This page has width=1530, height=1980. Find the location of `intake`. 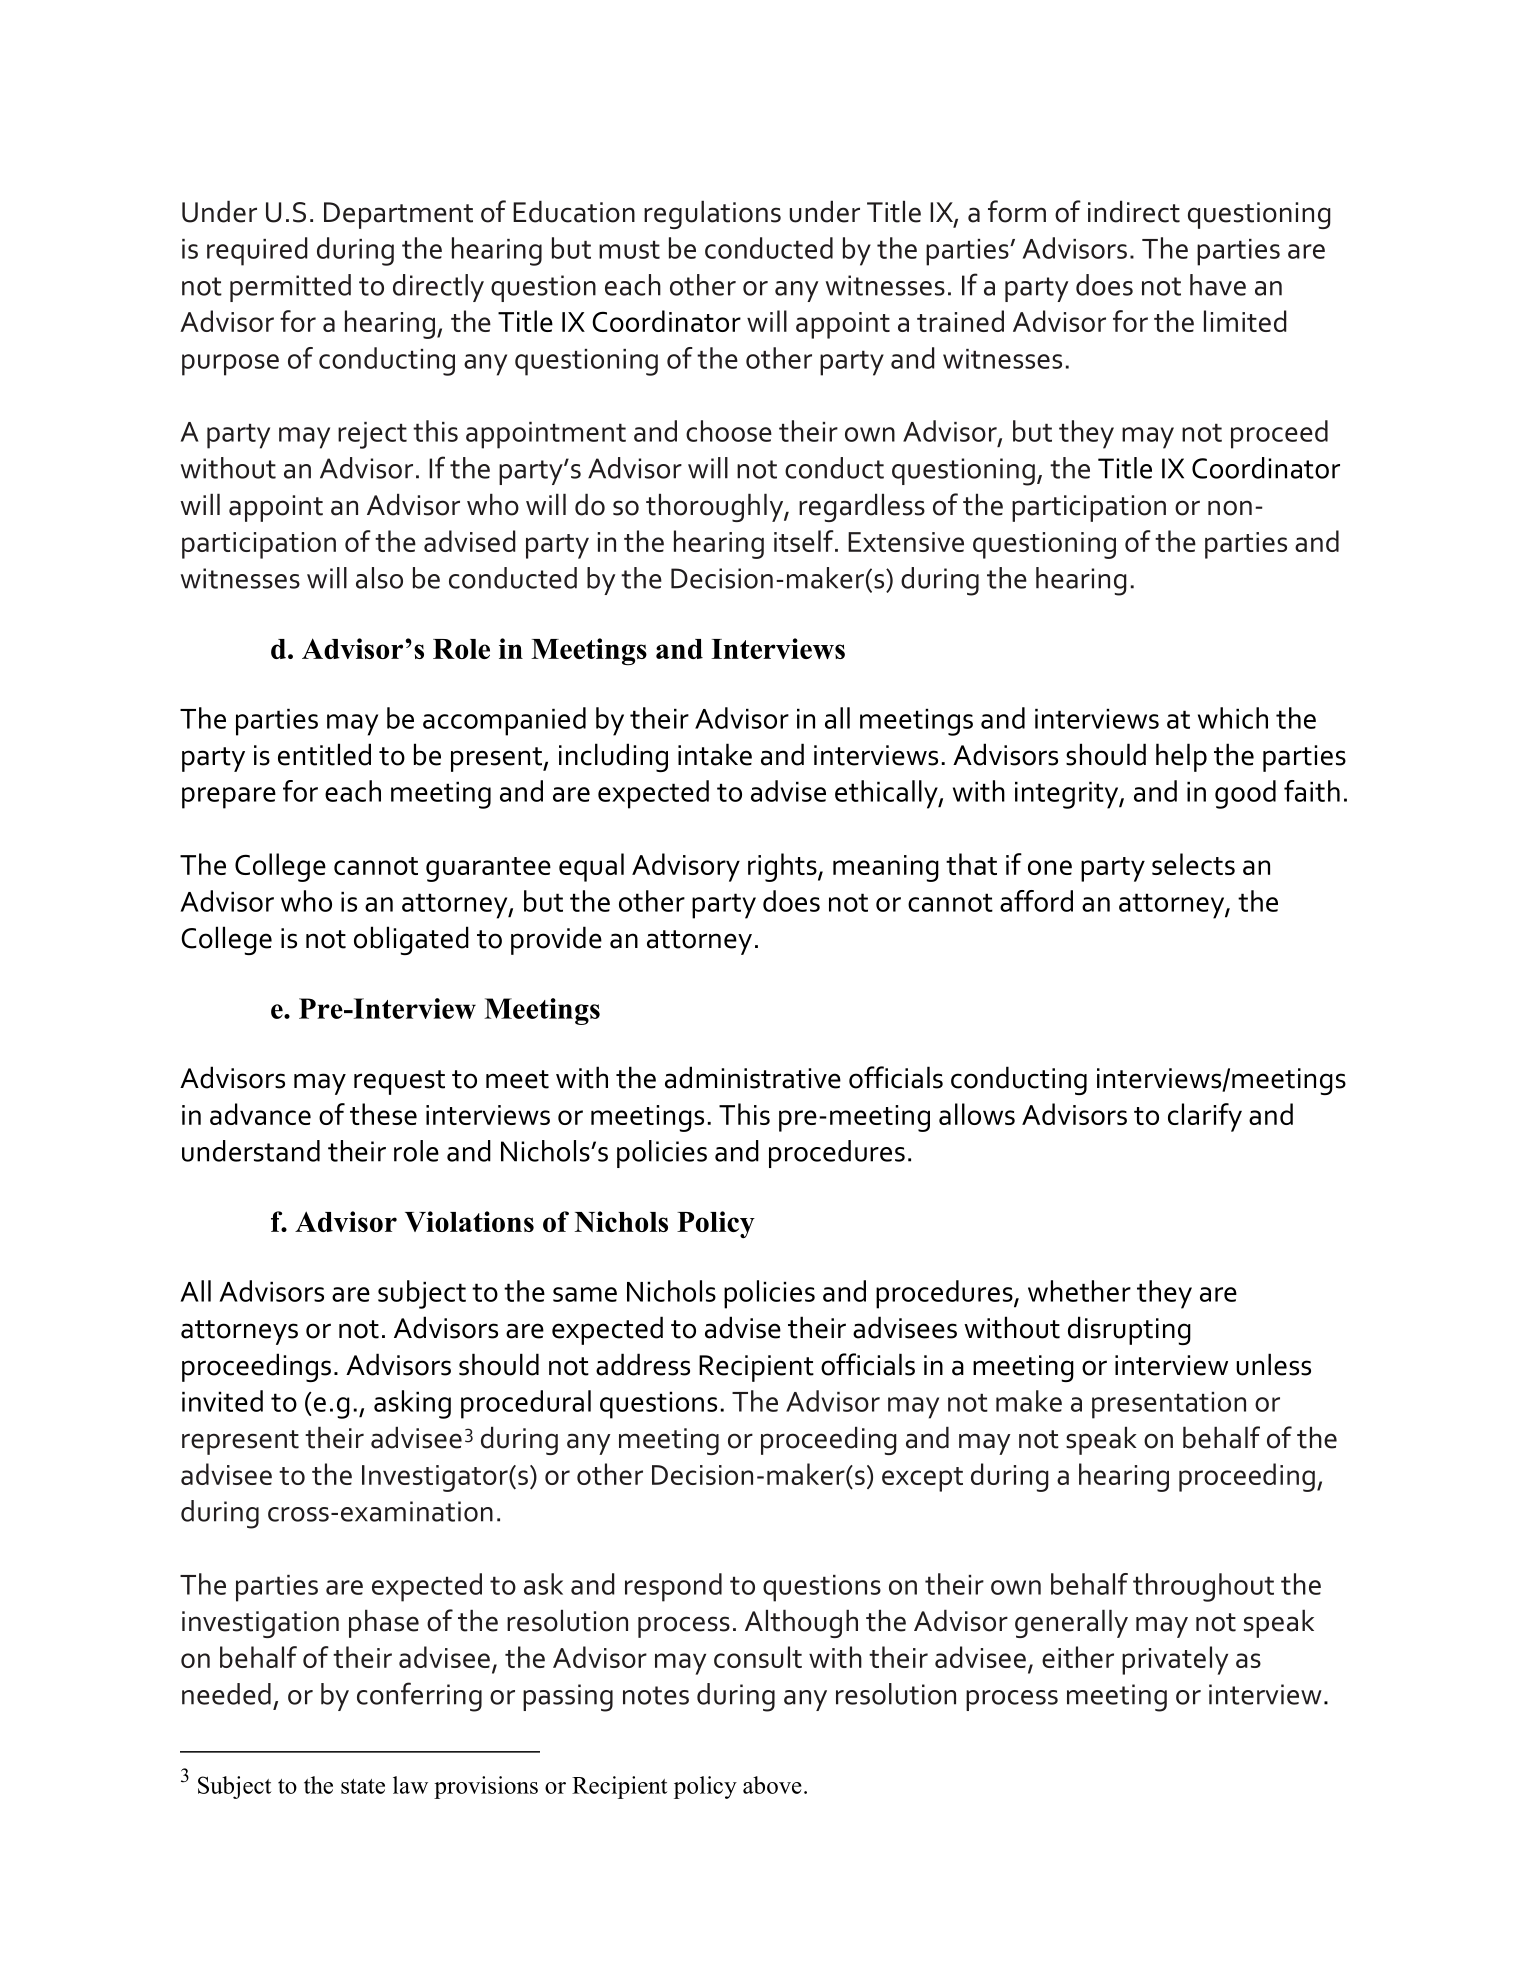

intake is located at coordinates (715, 754).
